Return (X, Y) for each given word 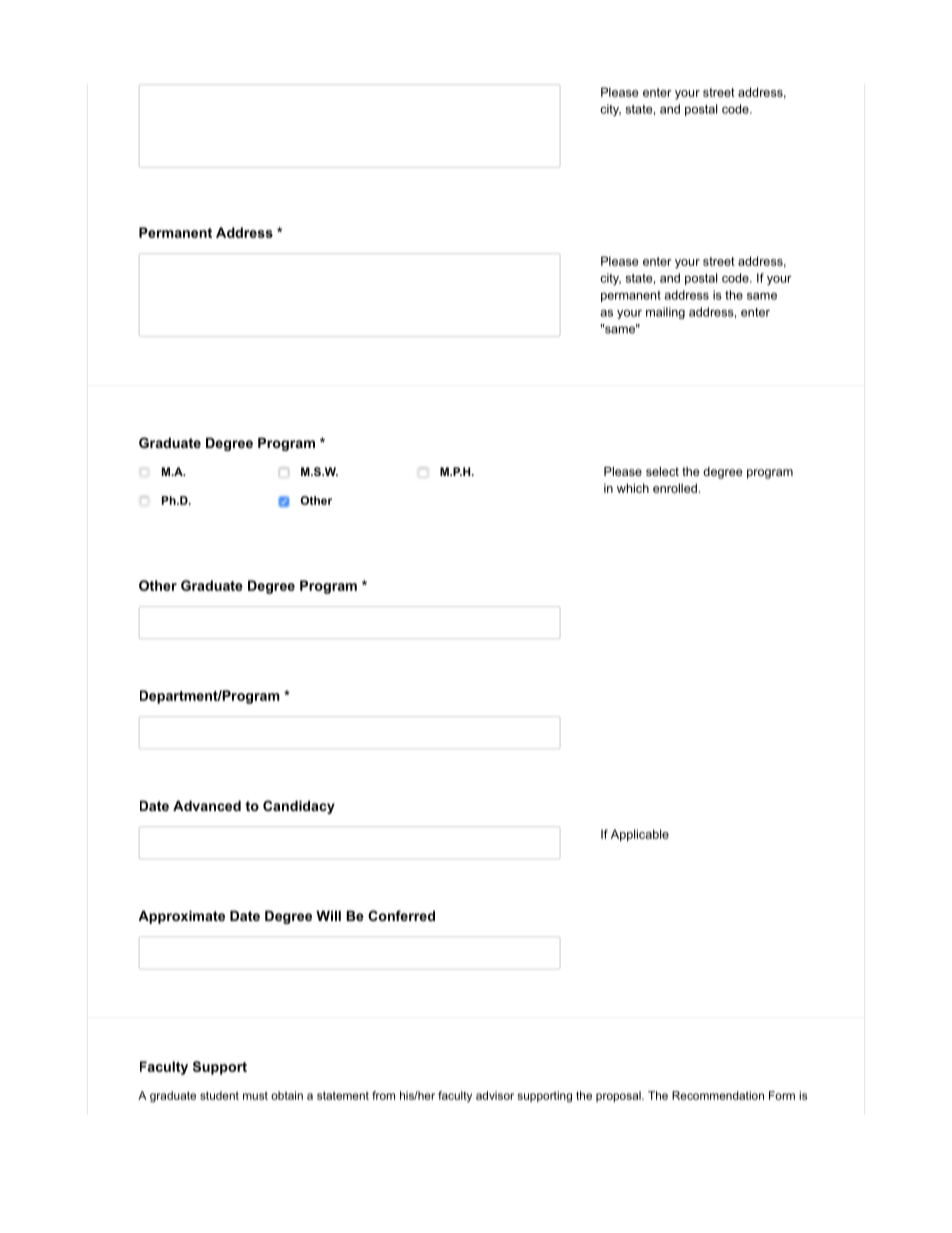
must (255, 1095)
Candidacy (299, 807)
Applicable (640, 835)
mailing (665, 313)
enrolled (675, 488)
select (662, 471)
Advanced (207, 805)
